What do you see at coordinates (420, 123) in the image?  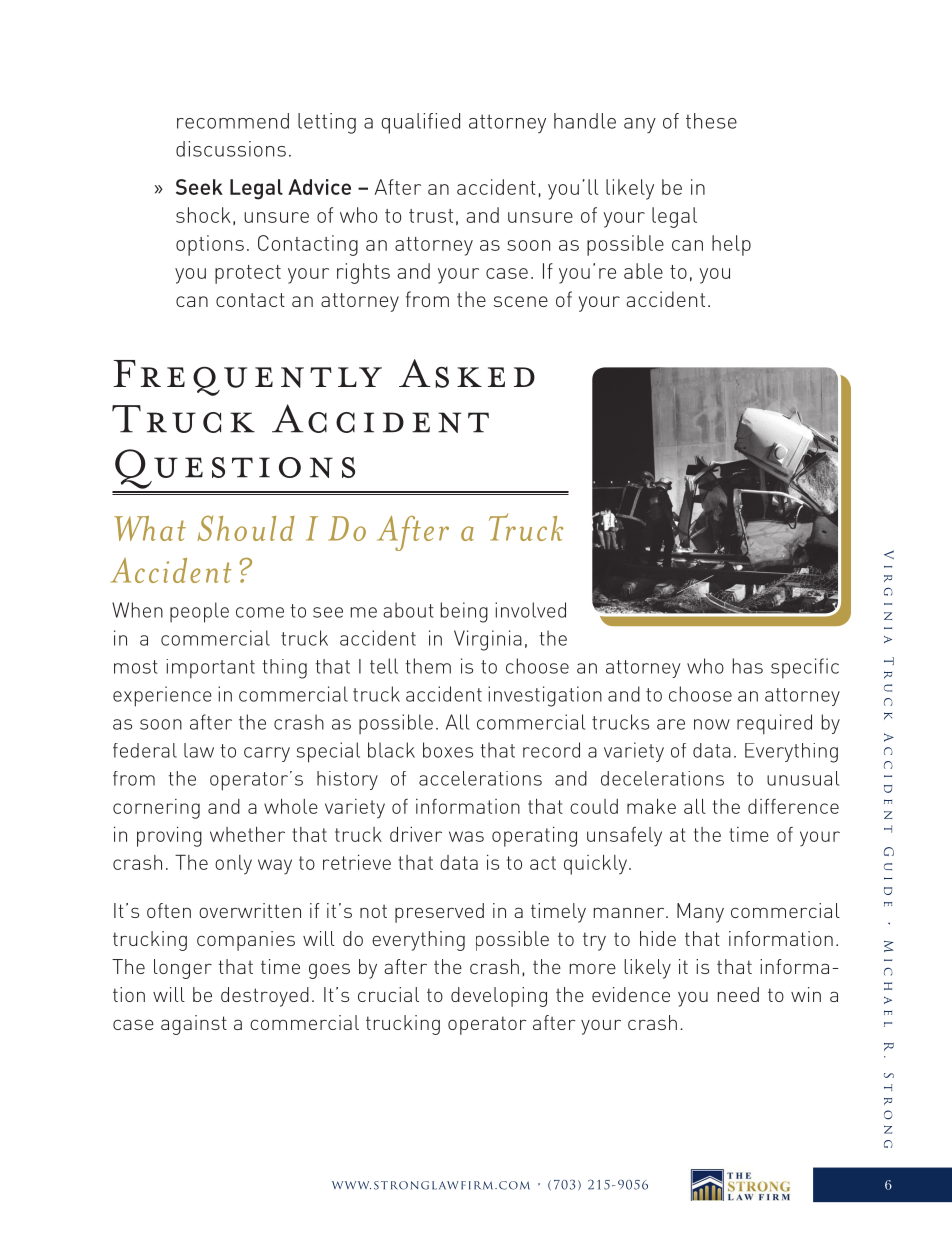 I see `qualified` at bounding box center [420, 123].
